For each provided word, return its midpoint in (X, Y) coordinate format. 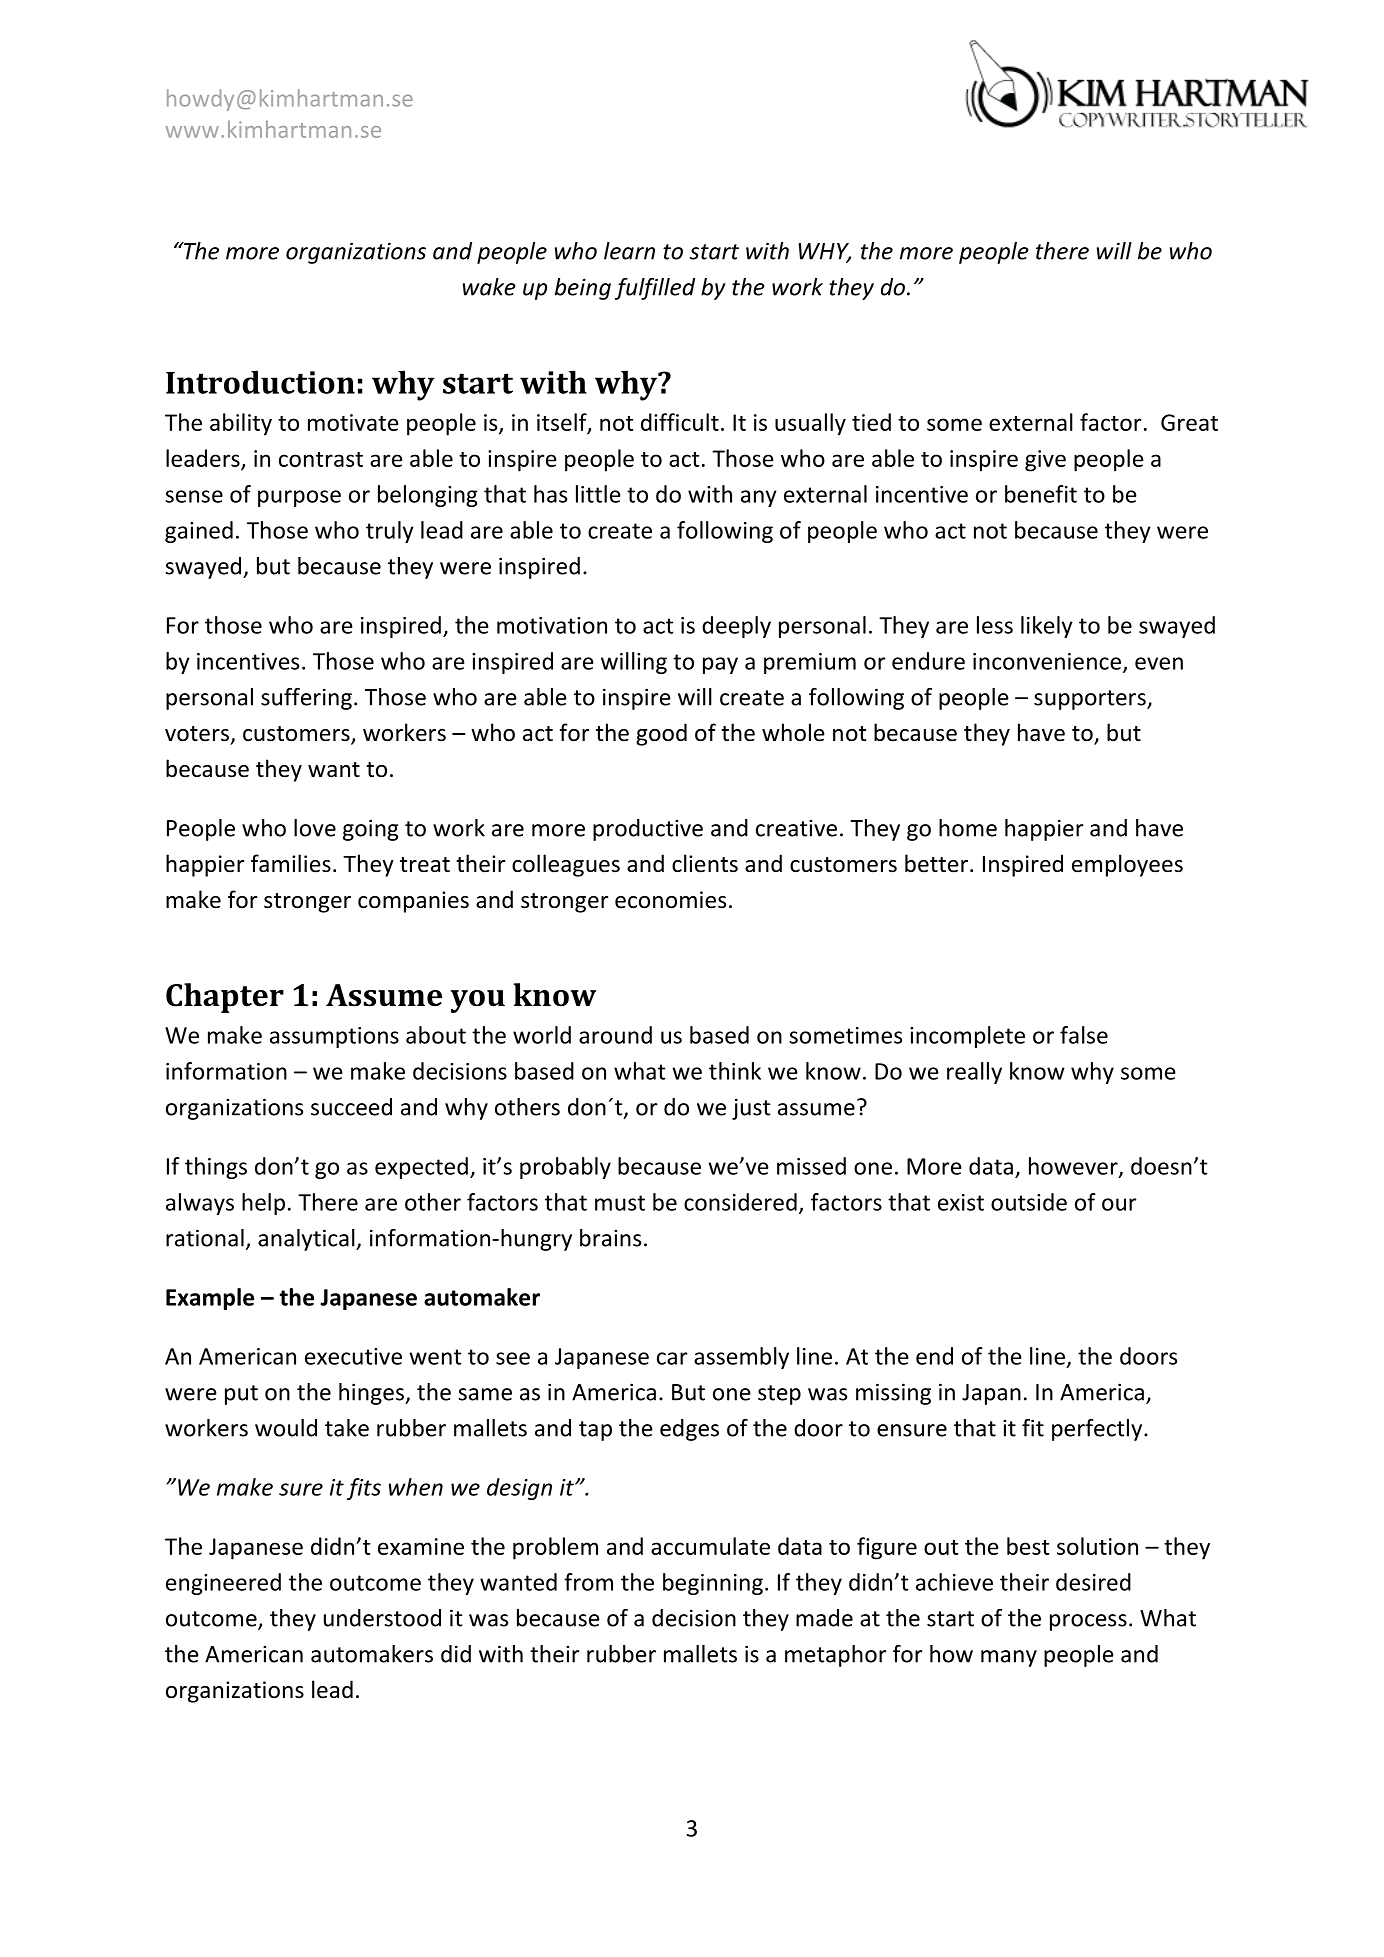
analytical (307, 1240)
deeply (736, 627)
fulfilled (655, 289)
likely (1047, 627)
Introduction (260, 382)
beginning (713, 1584)
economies (670, 900)
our (1119, 1204)
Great (1189, 422)
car (672, 1358)
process (1088, 1622)
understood (382, 1618)
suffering (306, 699)
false (1084, 1035)
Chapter (225, 998)
